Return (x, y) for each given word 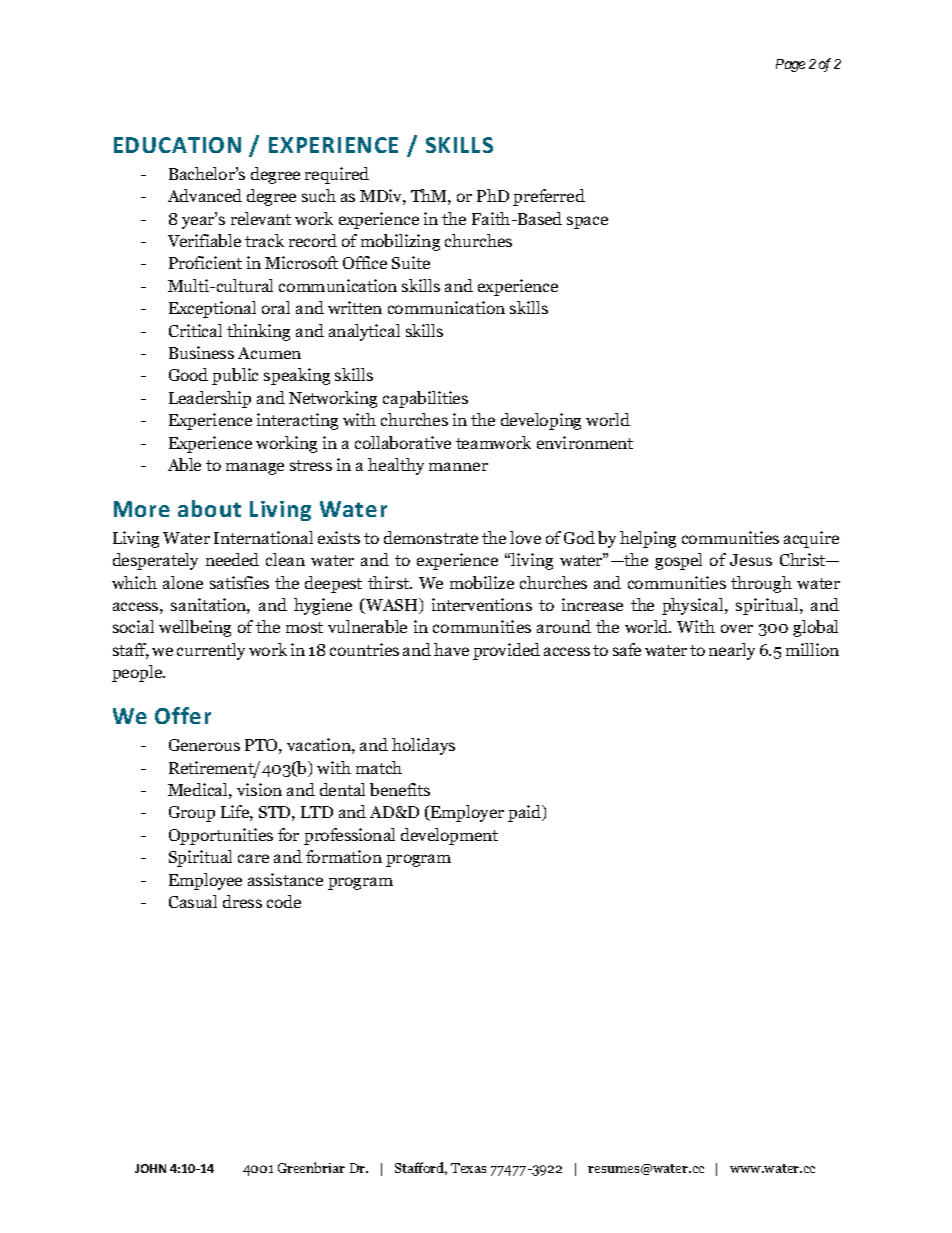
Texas (468, 1168)
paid (526, 813)
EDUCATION (177, 145)
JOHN (150, 1168)
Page (790, 65)
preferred (549, 197)
